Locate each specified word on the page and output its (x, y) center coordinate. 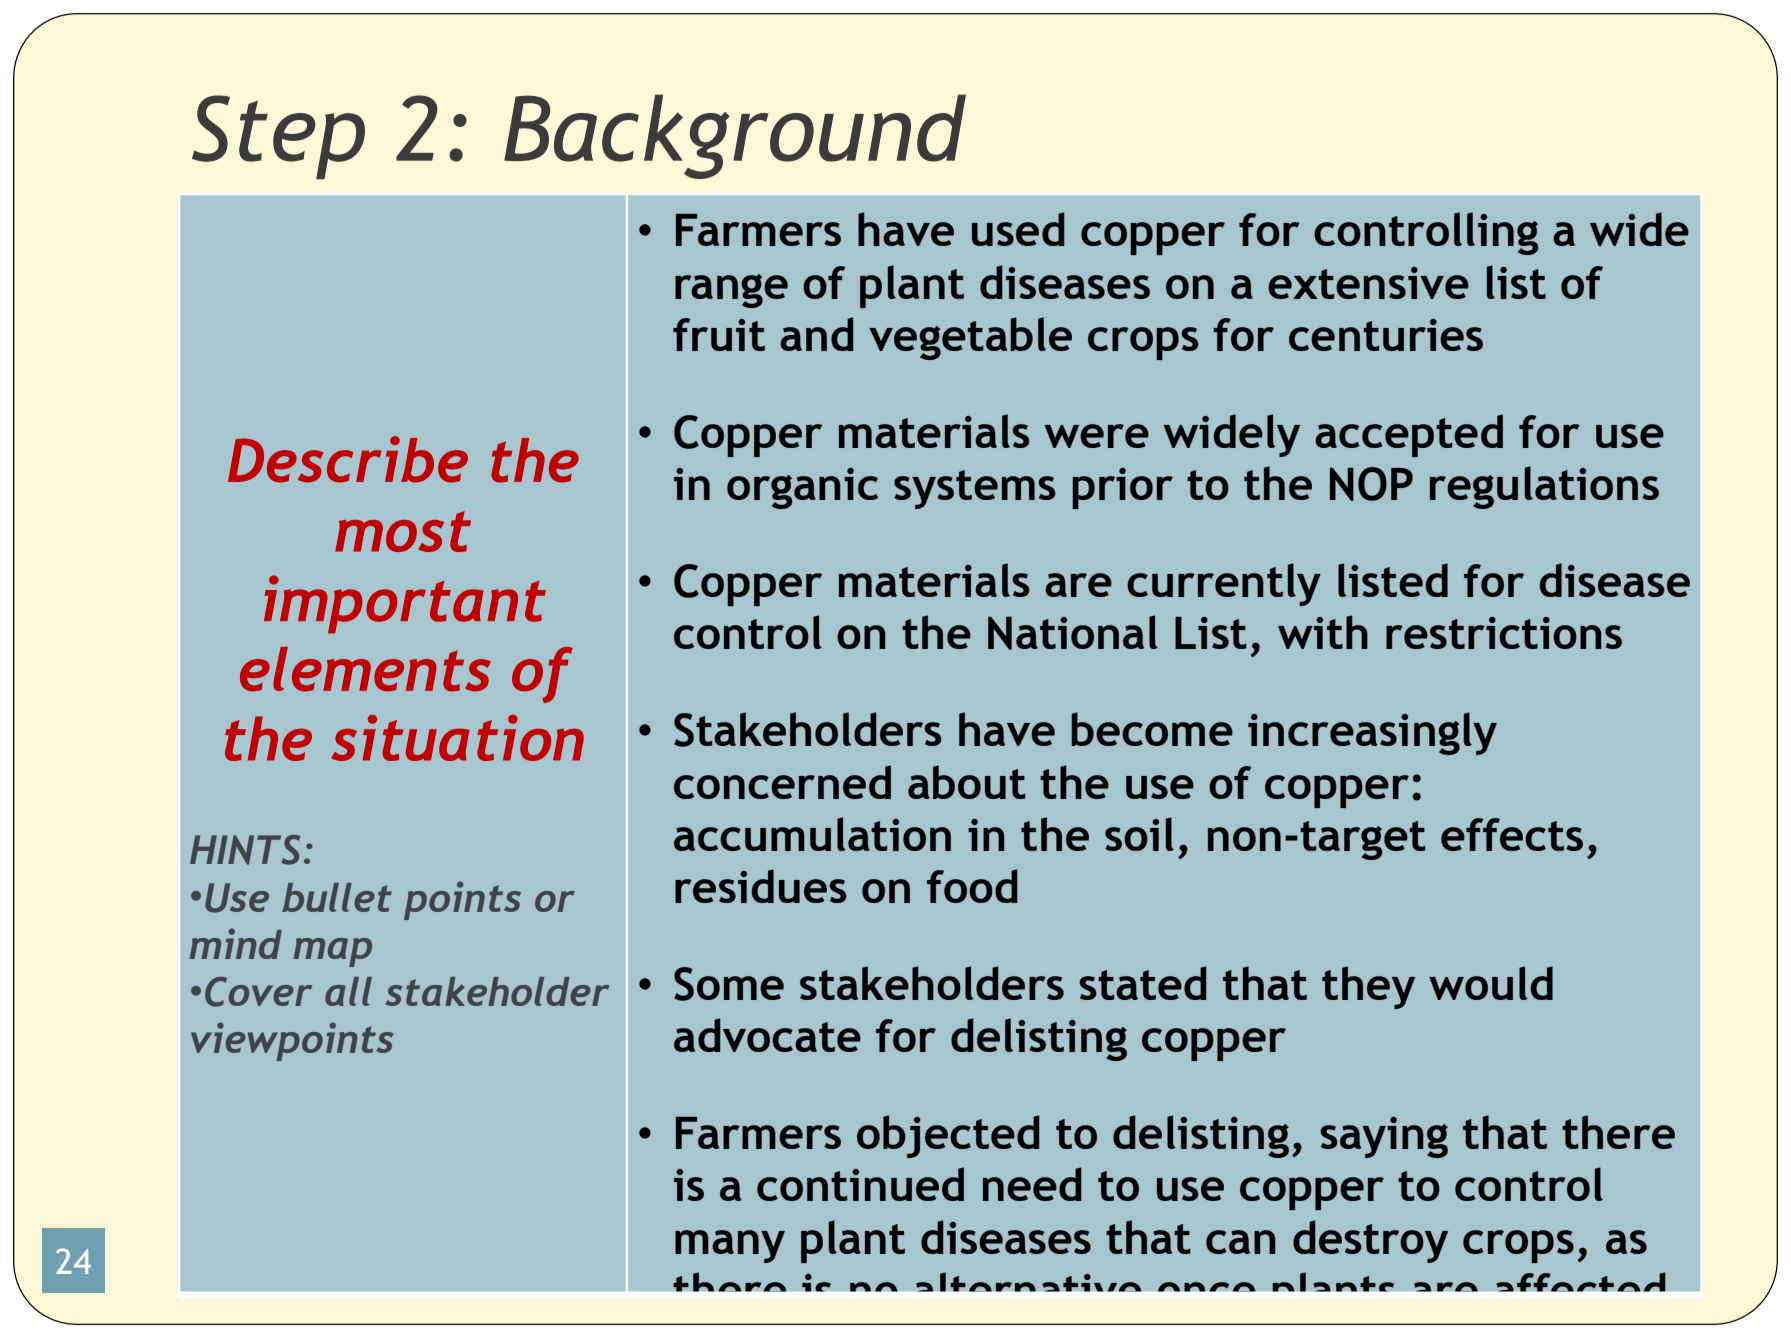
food (972, 886)
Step (278, 137)
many (730, 1246)
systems (975, 489)
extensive (1368, 283)
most (403, 531)
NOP (1371, 484)
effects (1512, 834)
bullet (337, 897)
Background (735, 136)
